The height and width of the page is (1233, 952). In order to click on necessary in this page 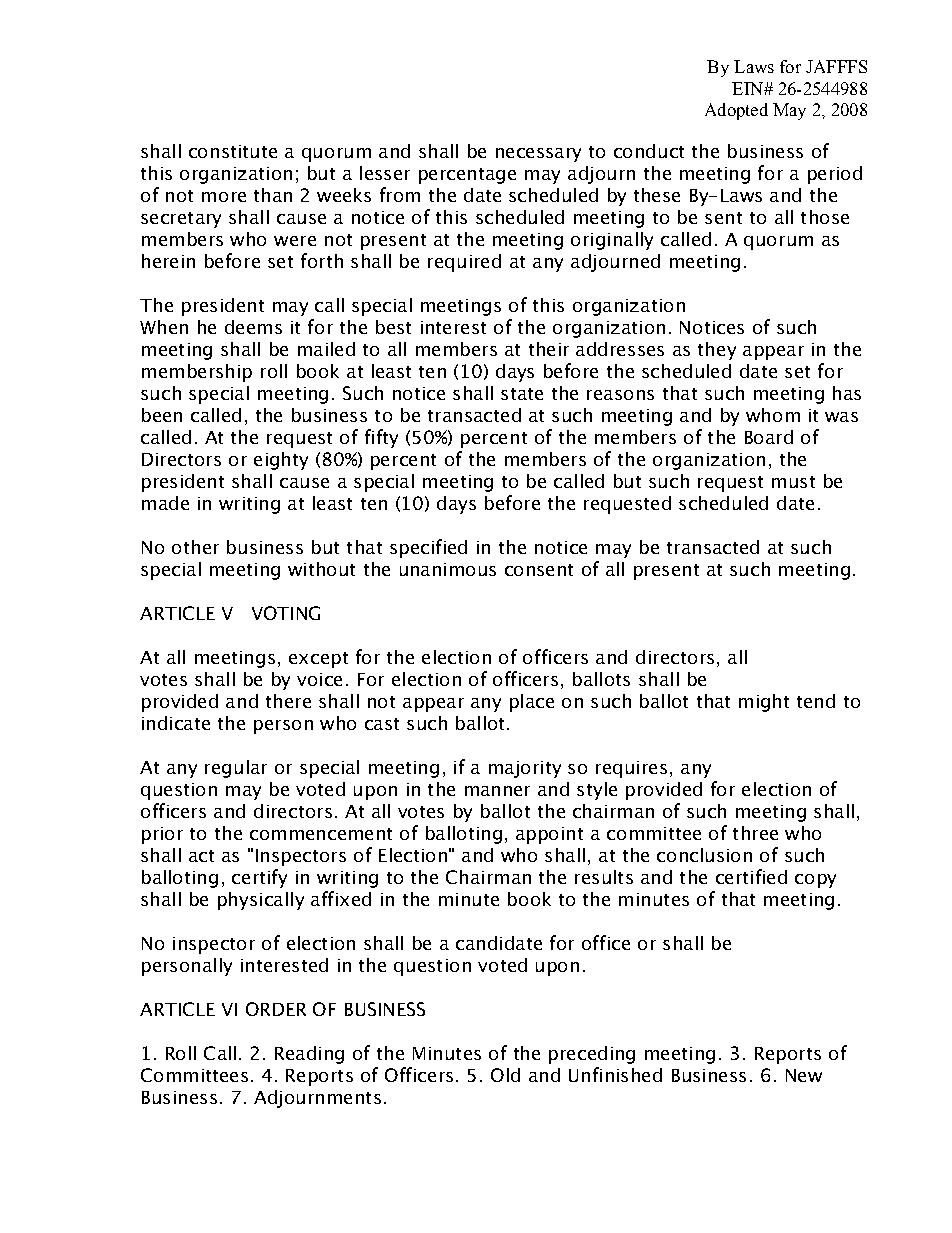, I will do `click(538, 155)`.
